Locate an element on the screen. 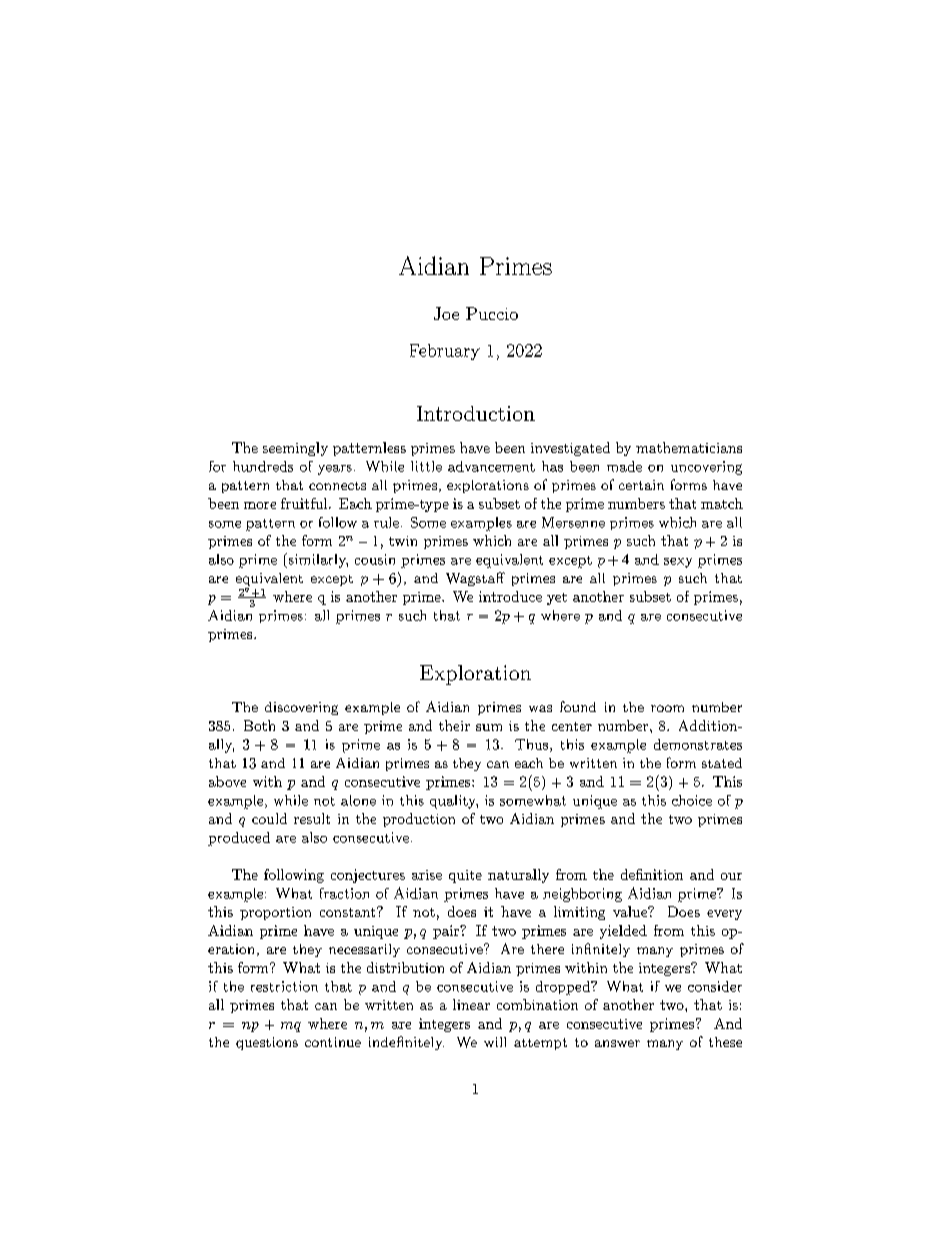  these is located at coordinates (725, 1042).
